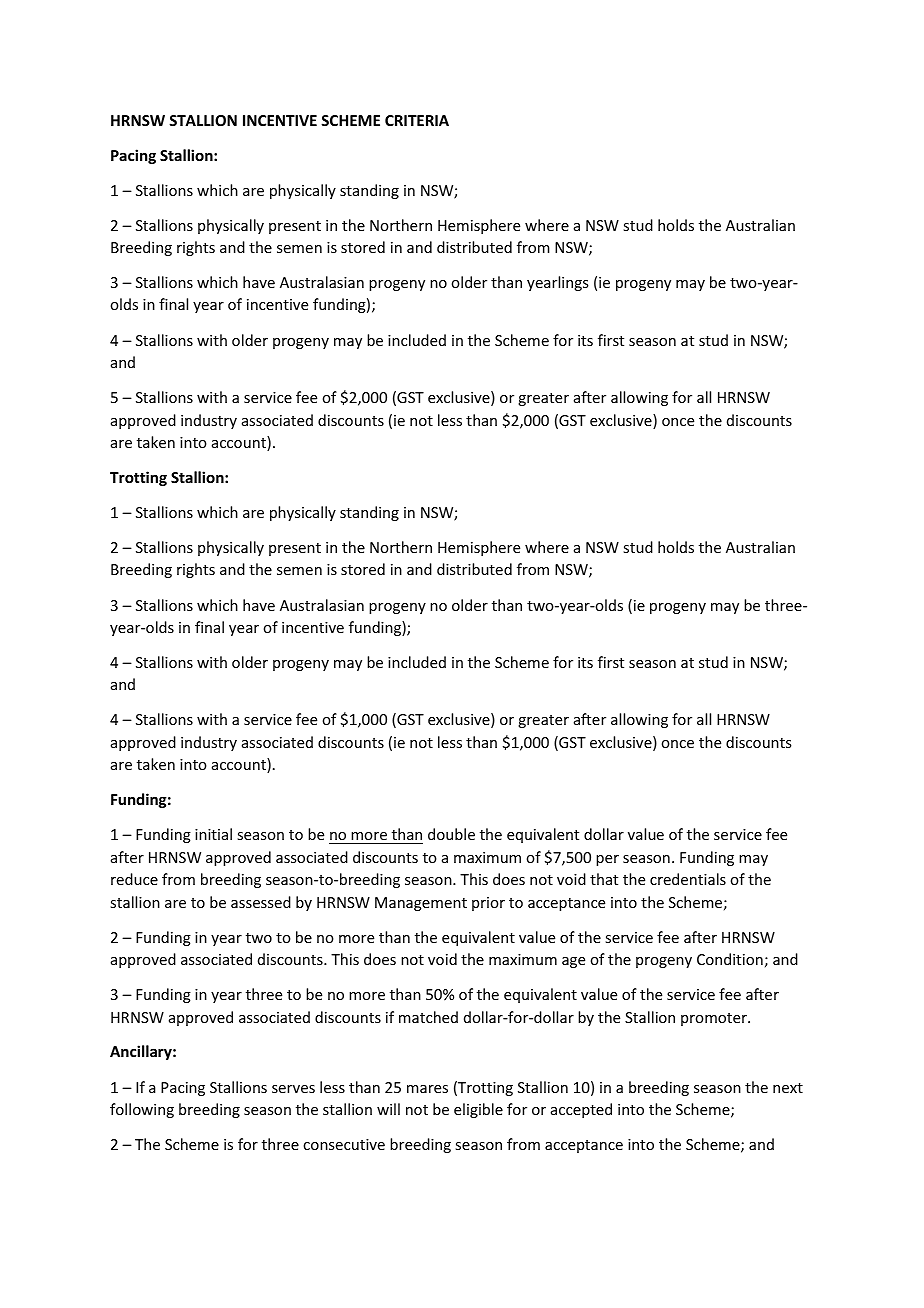  I want to click on initial, so click(213, 834).
